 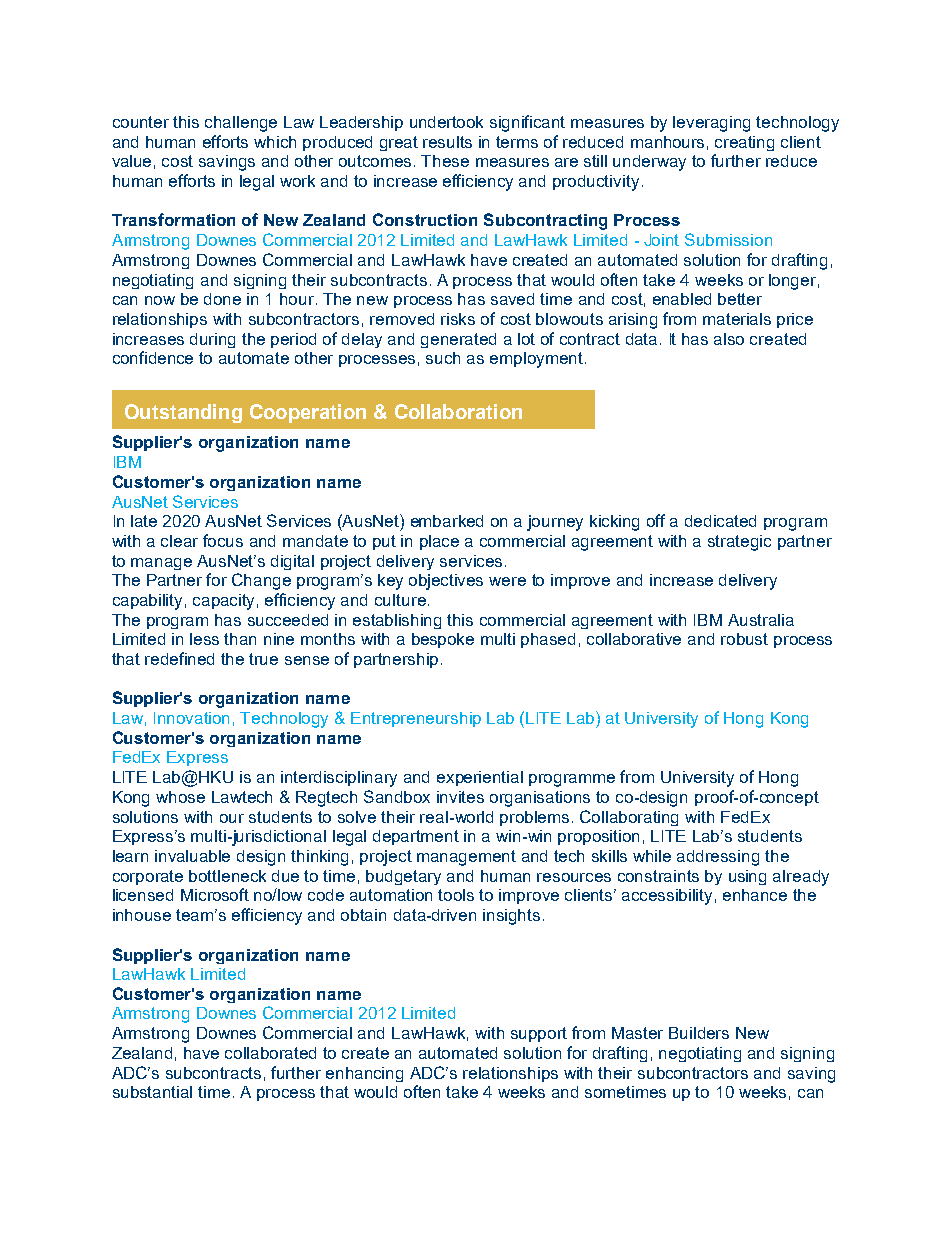 I want to click on creating, so click(x=744, y=143).
